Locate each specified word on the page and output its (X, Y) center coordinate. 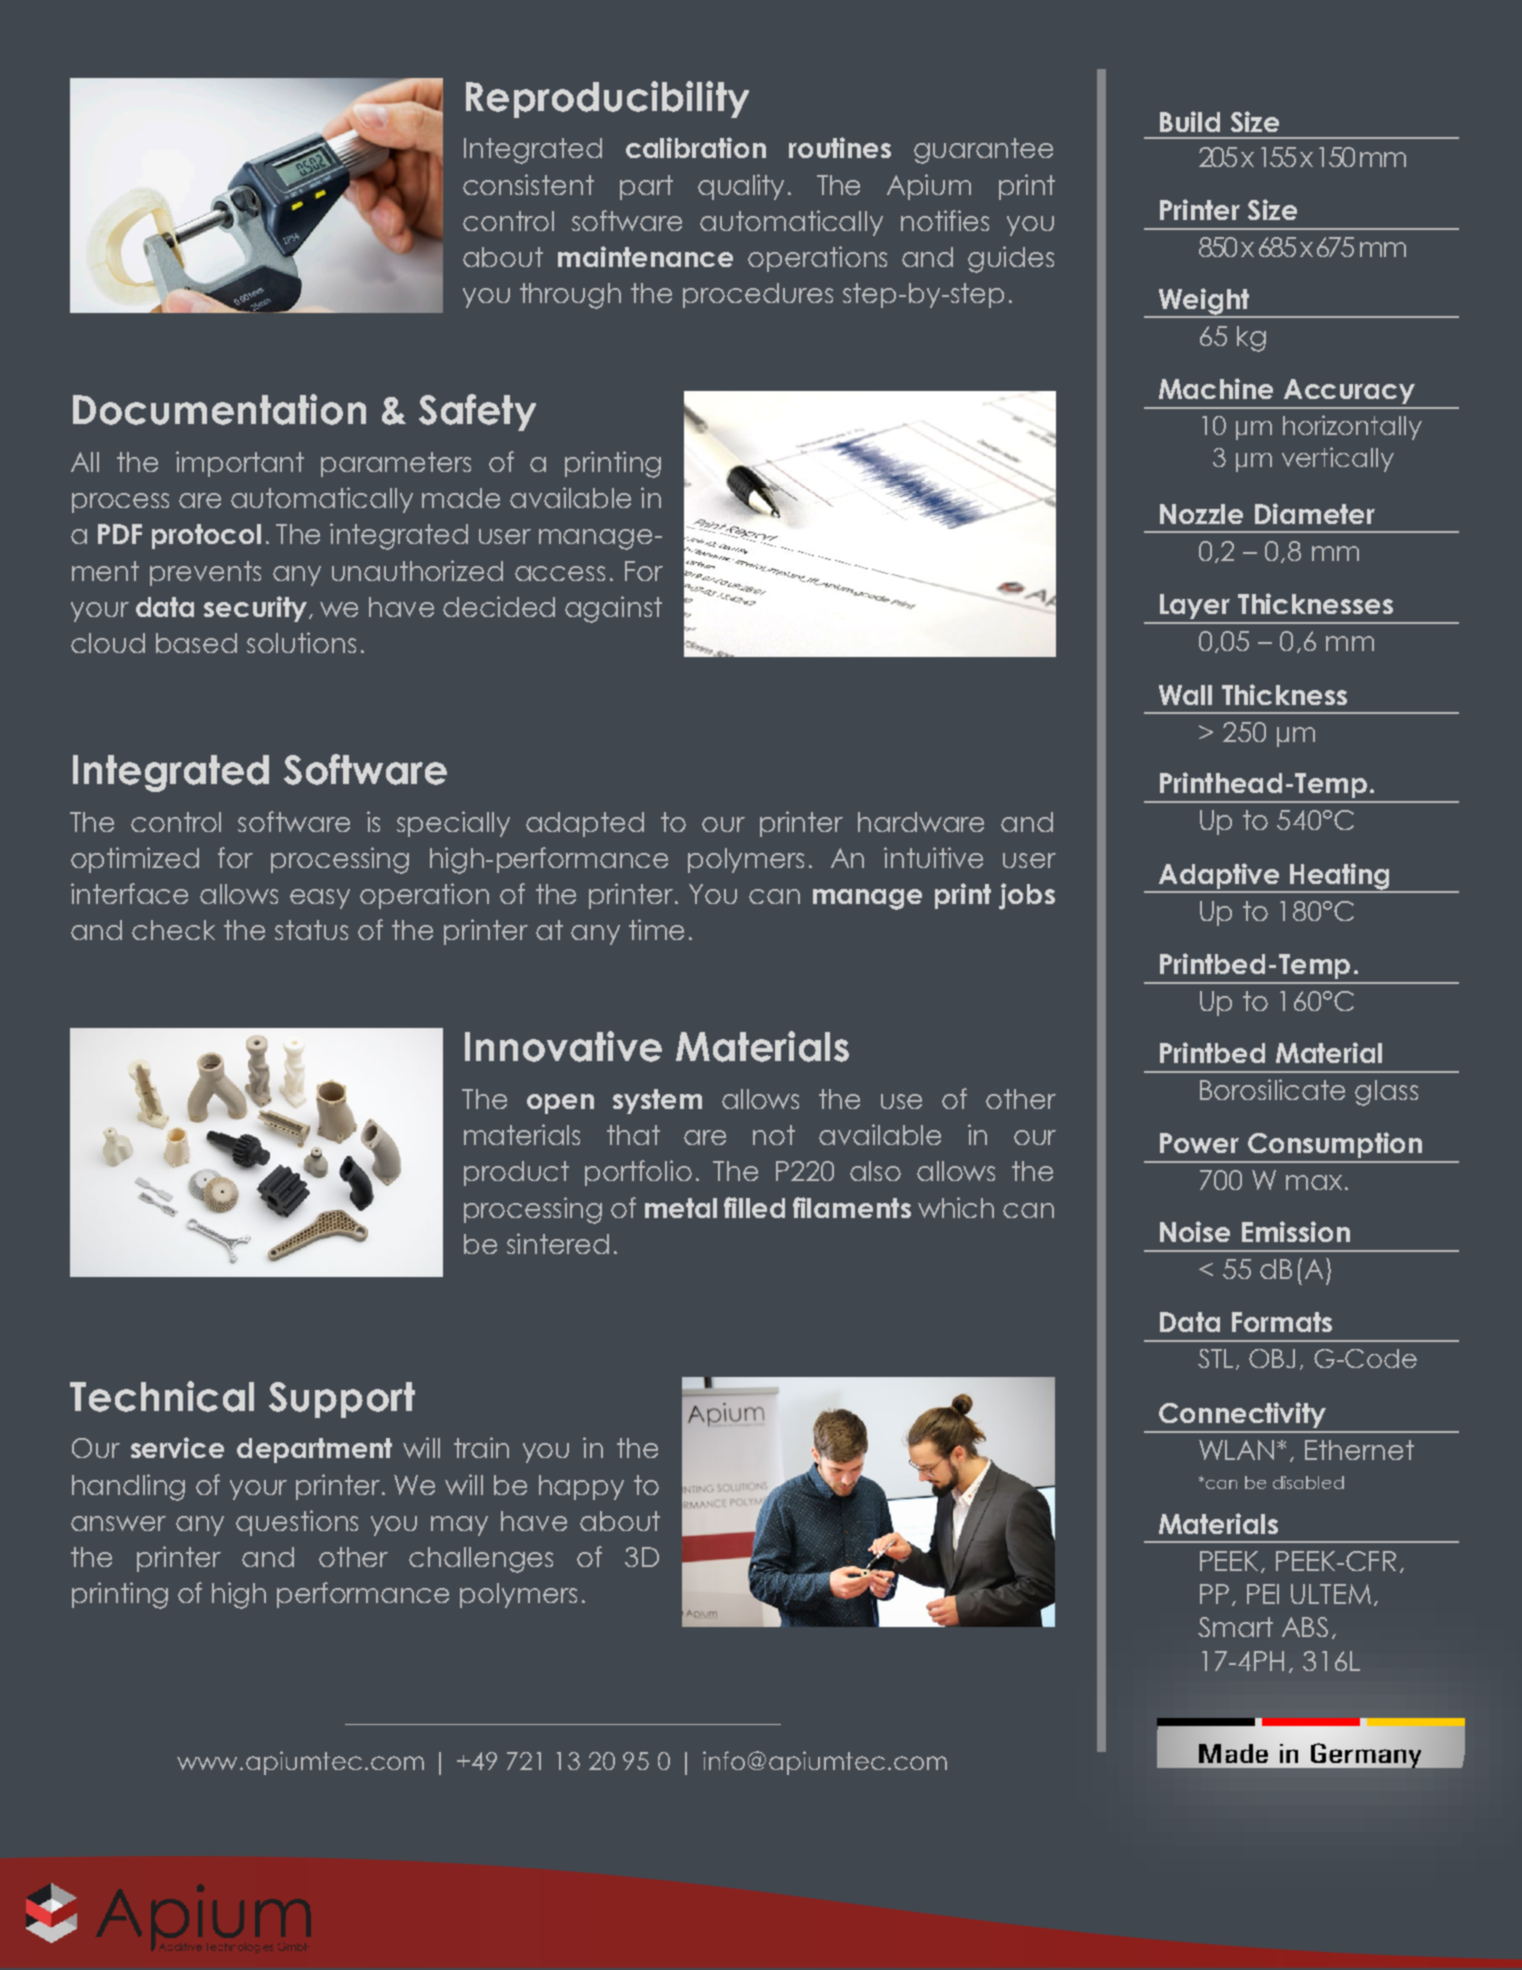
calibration (696, 147)
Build (1190, 121)
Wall (1185, 695)
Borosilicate (1272, 1089)
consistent (528, 184)
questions (297, 1523)
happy (581, 1487)
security (255, 609)
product (516, 1173)
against (613, 609)
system (657, 1101)
